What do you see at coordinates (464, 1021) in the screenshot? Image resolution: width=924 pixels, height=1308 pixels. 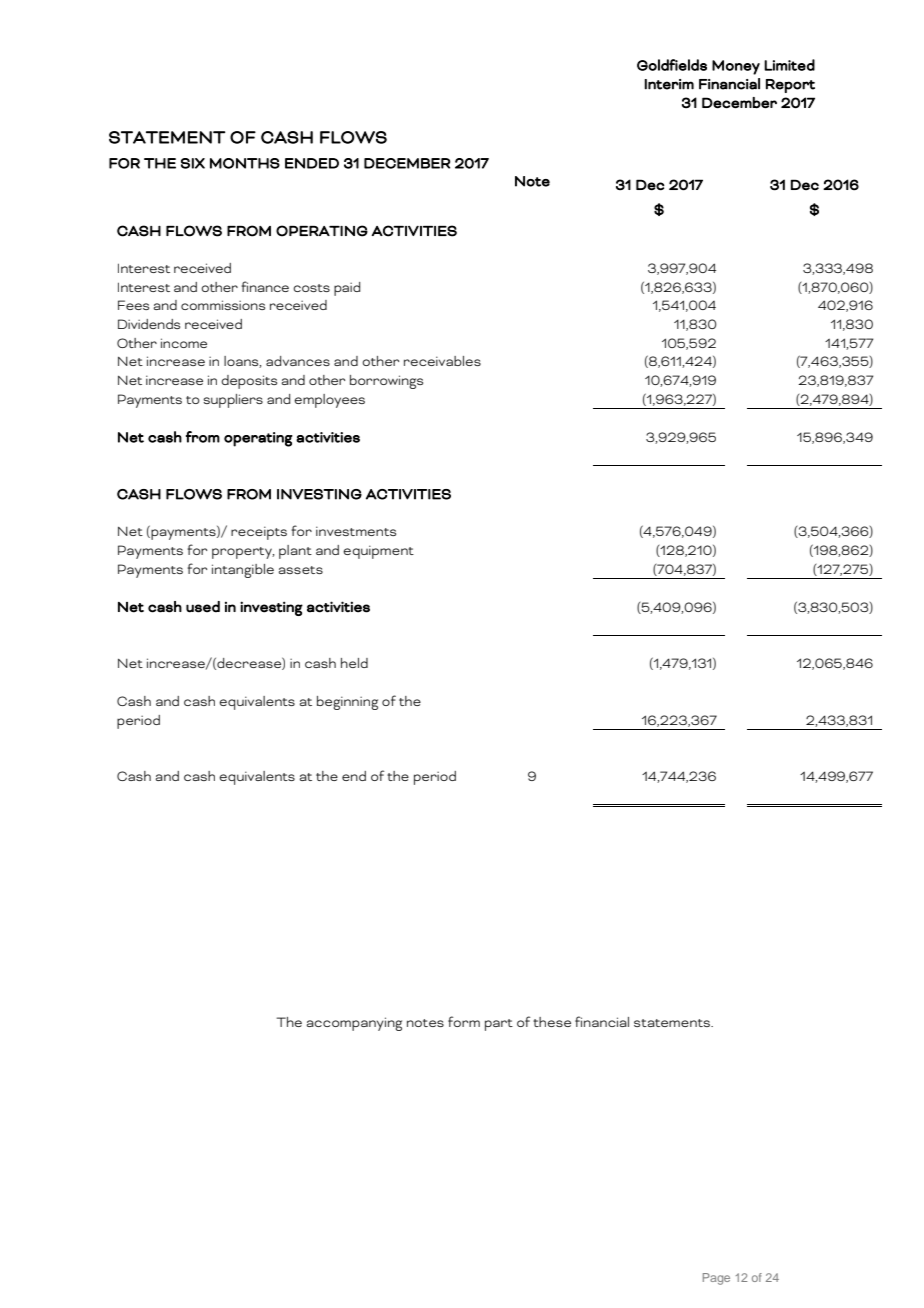 I see `form` at bounding box center [464, 1021].
